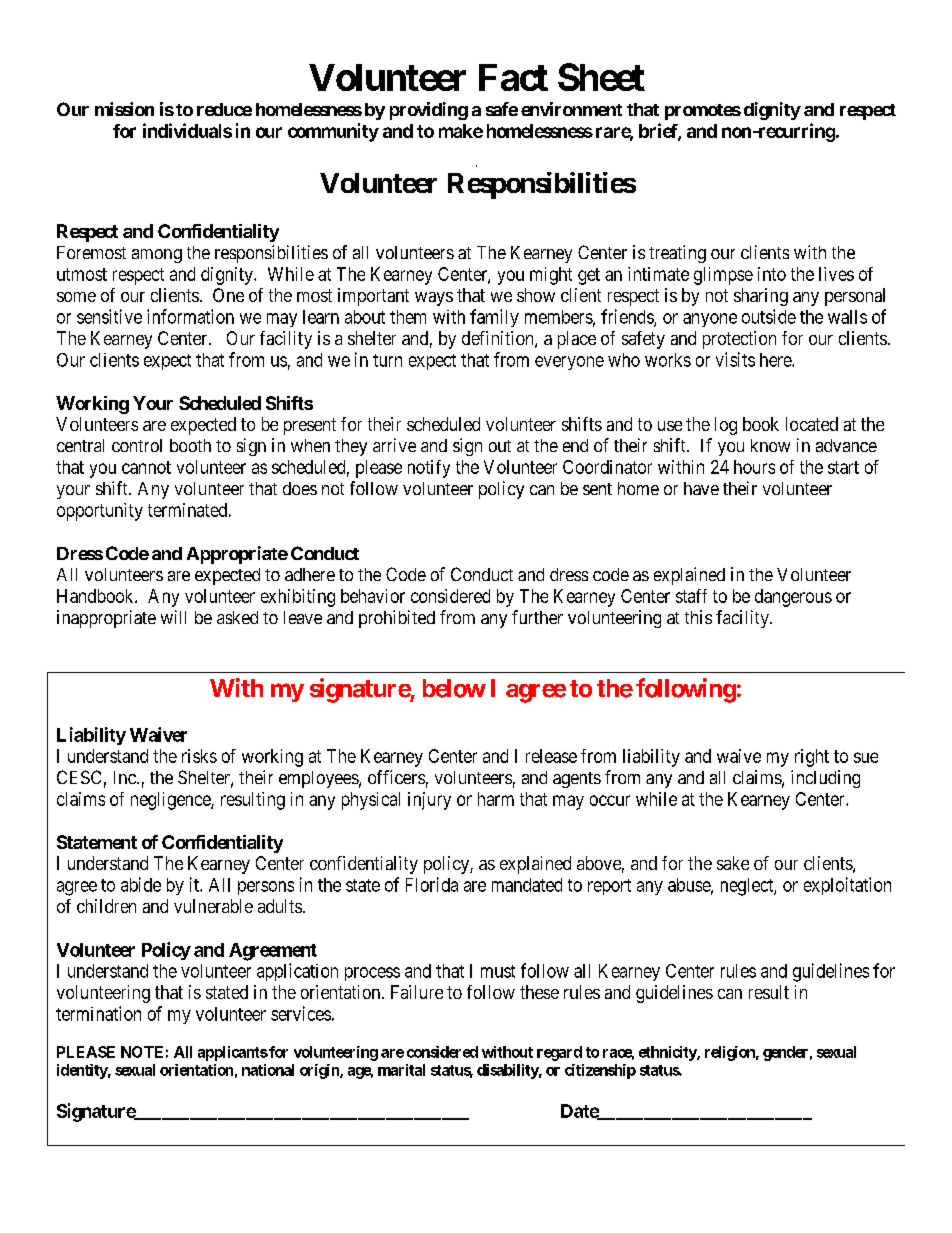 Image resolution: width=952 pixels, height=1233 pixels. Describe the element at coordinates (429, 111) in the document. I see `providing` at that location.
